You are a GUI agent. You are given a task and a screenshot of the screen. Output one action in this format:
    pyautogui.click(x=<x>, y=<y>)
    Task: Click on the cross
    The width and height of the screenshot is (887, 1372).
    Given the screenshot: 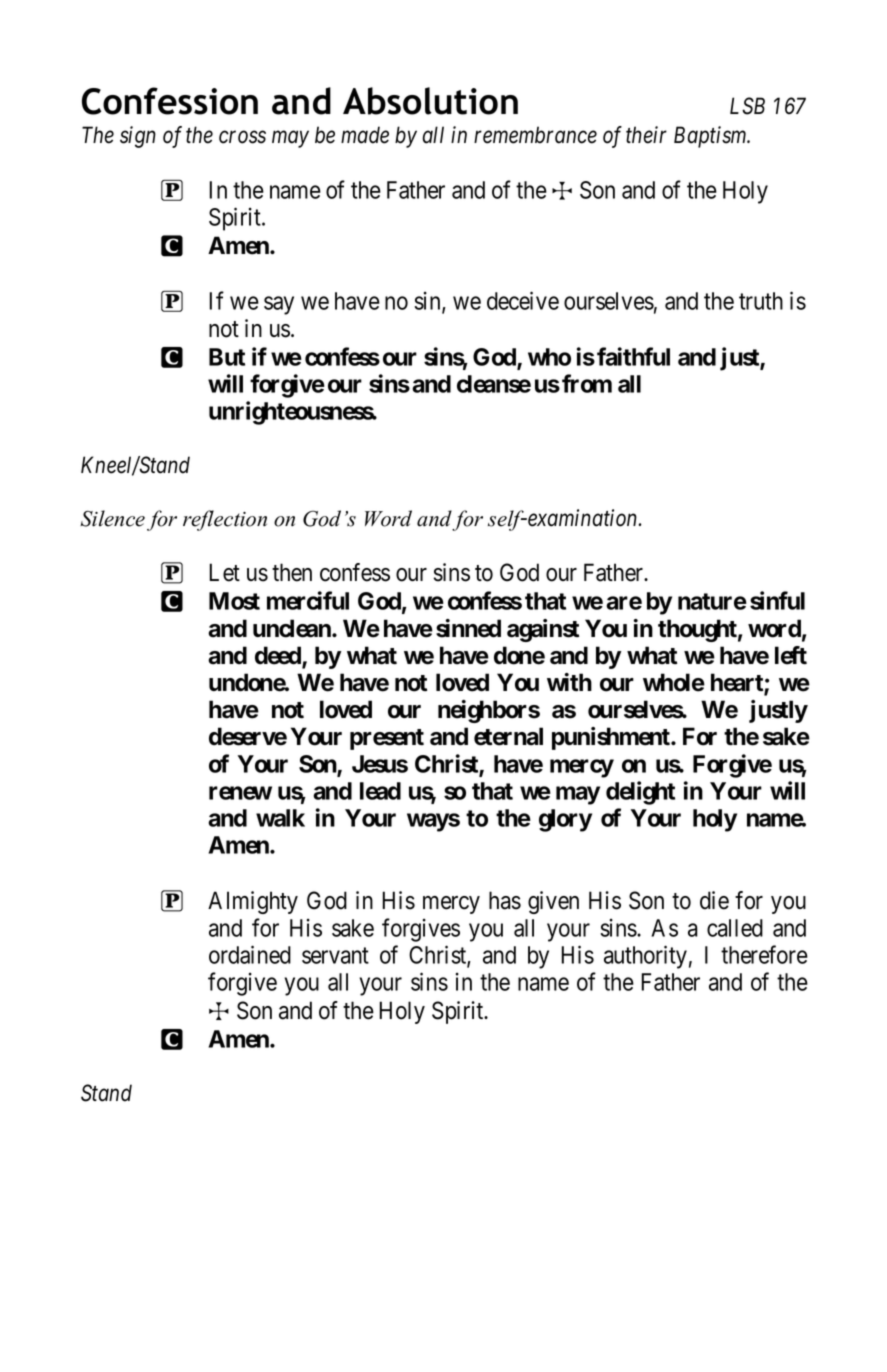 What is the action you would take?
    pyautogui.click(x=242, y=137)
